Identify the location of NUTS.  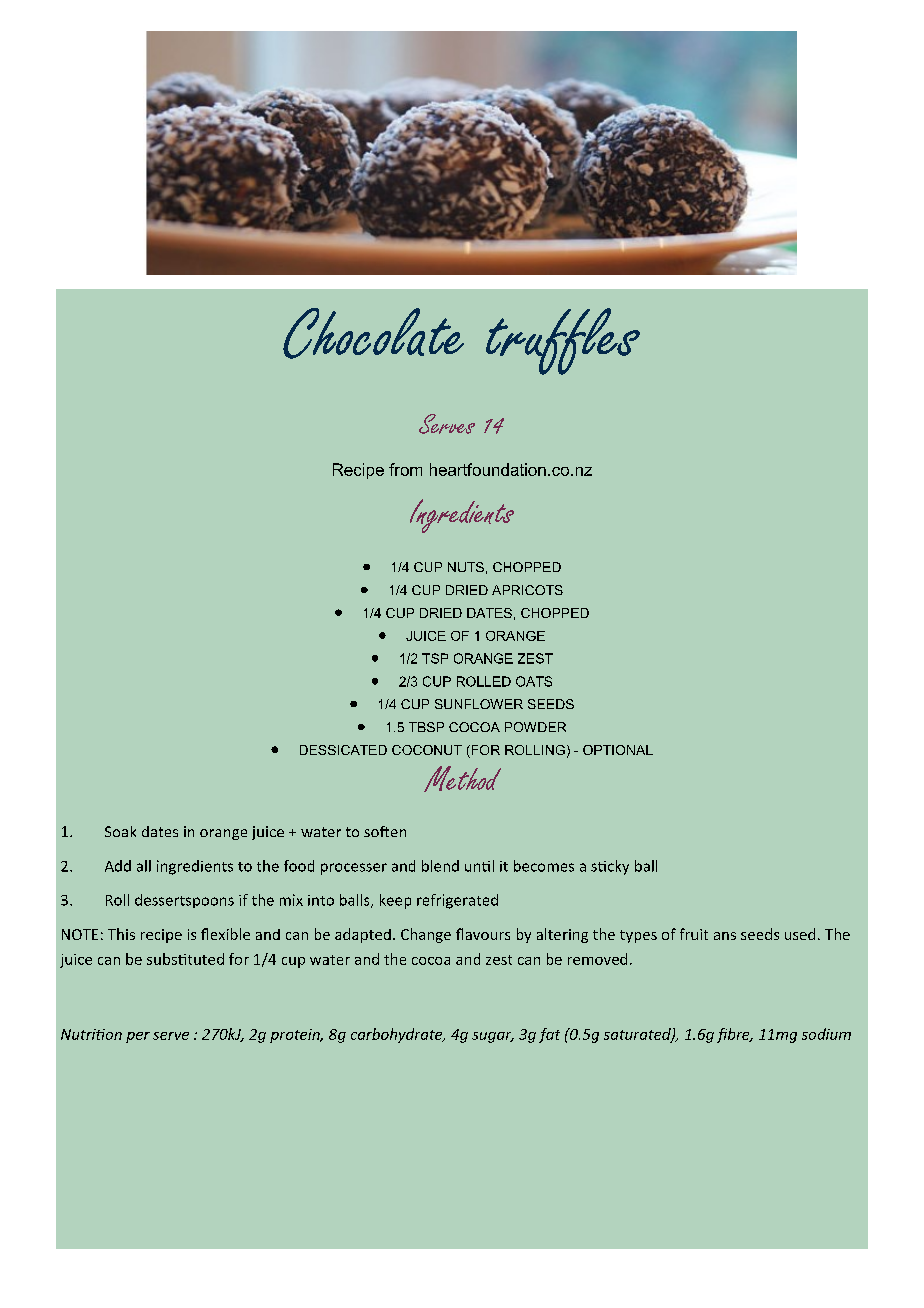
(466, 567).
